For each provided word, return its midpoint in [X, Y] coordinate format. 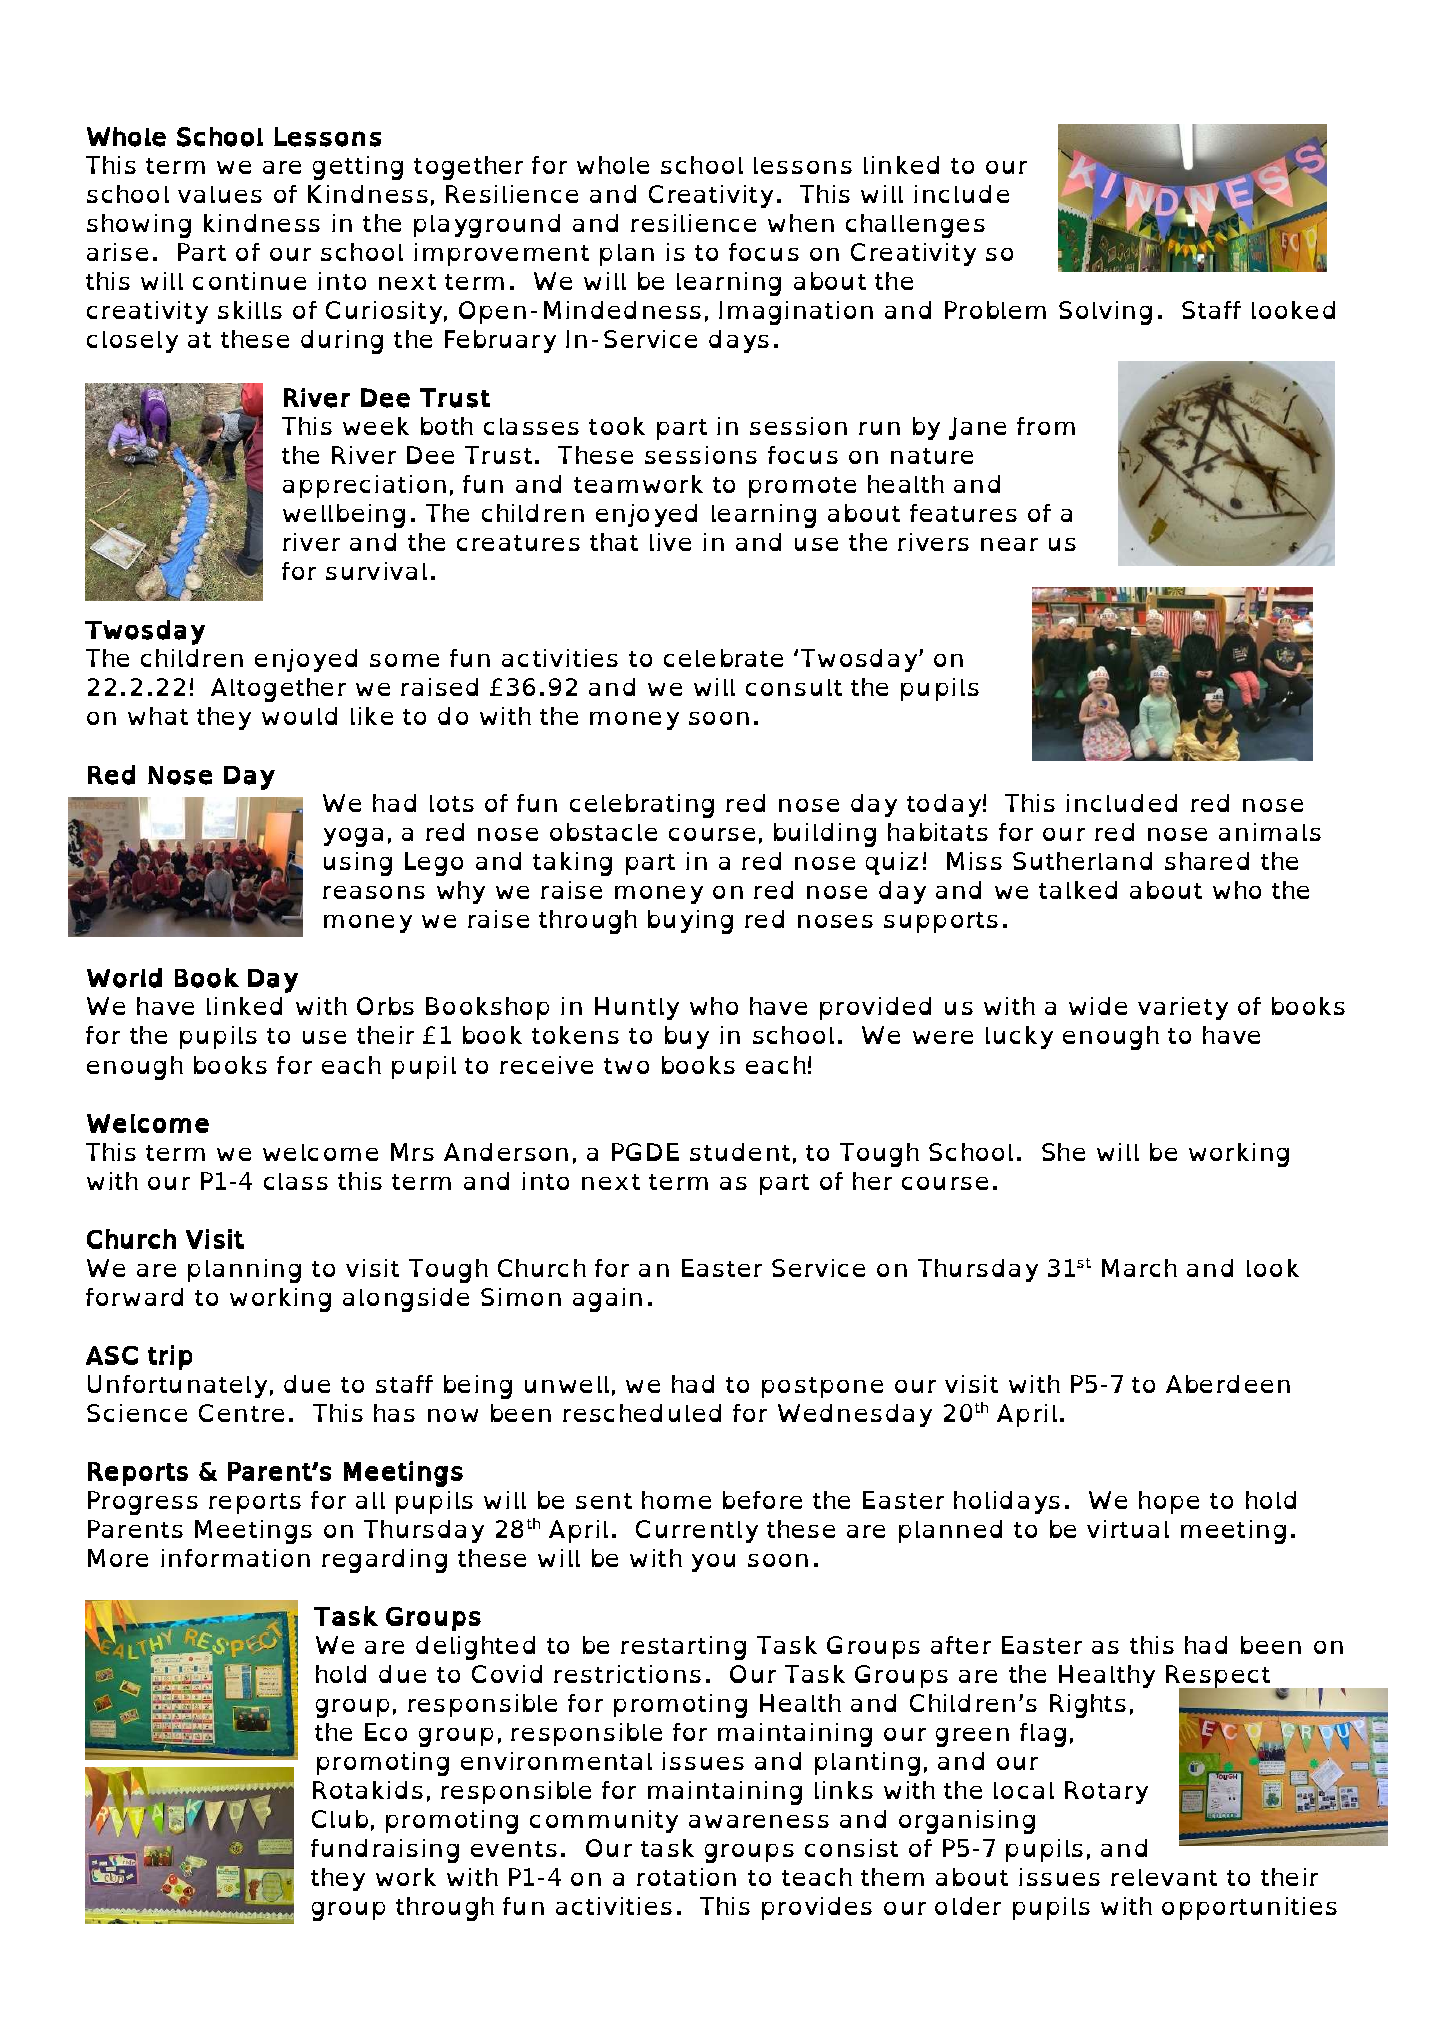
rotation [686, 1877]
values [220, 194]
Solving [1105, 313]
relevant [1164, 1877]
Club [340, 1819]
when [801, 223]
